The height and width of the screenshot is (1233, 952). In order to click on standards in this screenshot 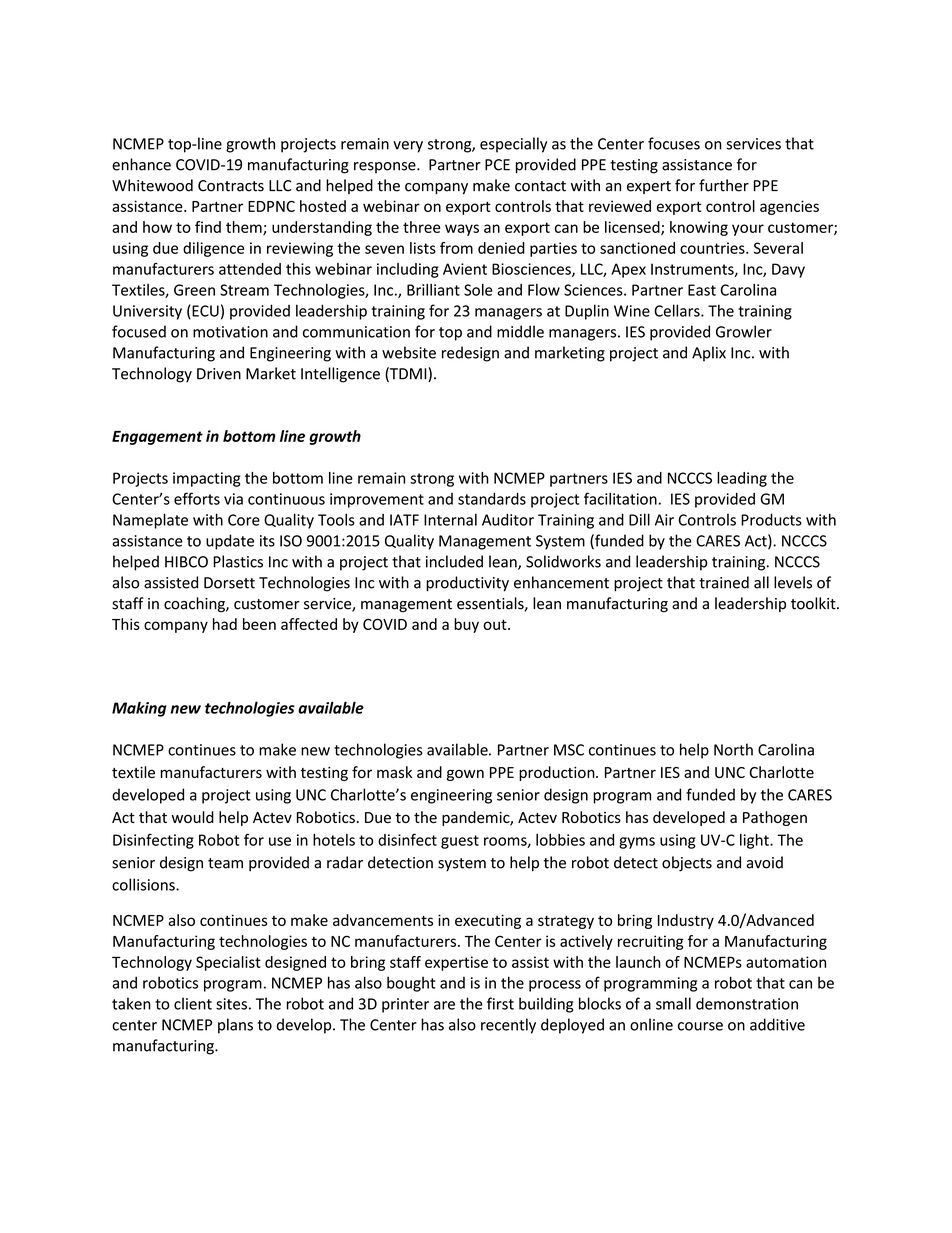, I will do `click(492, 499)`.
